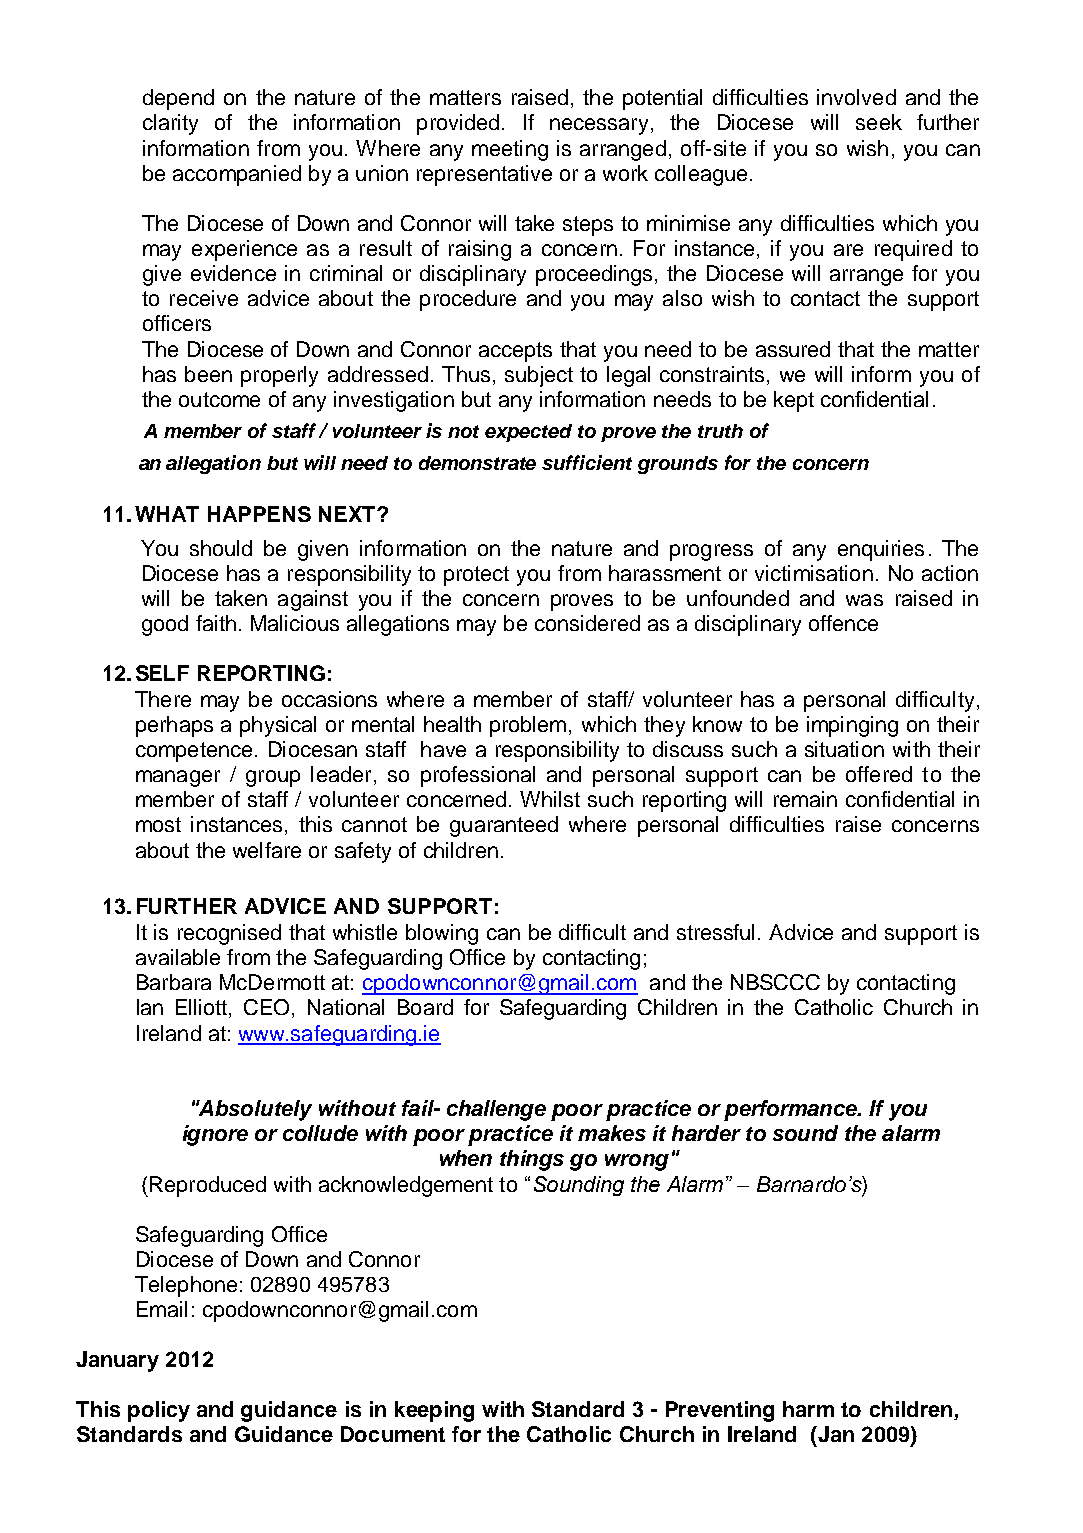 The height and width of the document is (1533, 1083). What do you see at coordinates (170, 124) in the document?
I see `clarity` at bounding box center [170, 124].
